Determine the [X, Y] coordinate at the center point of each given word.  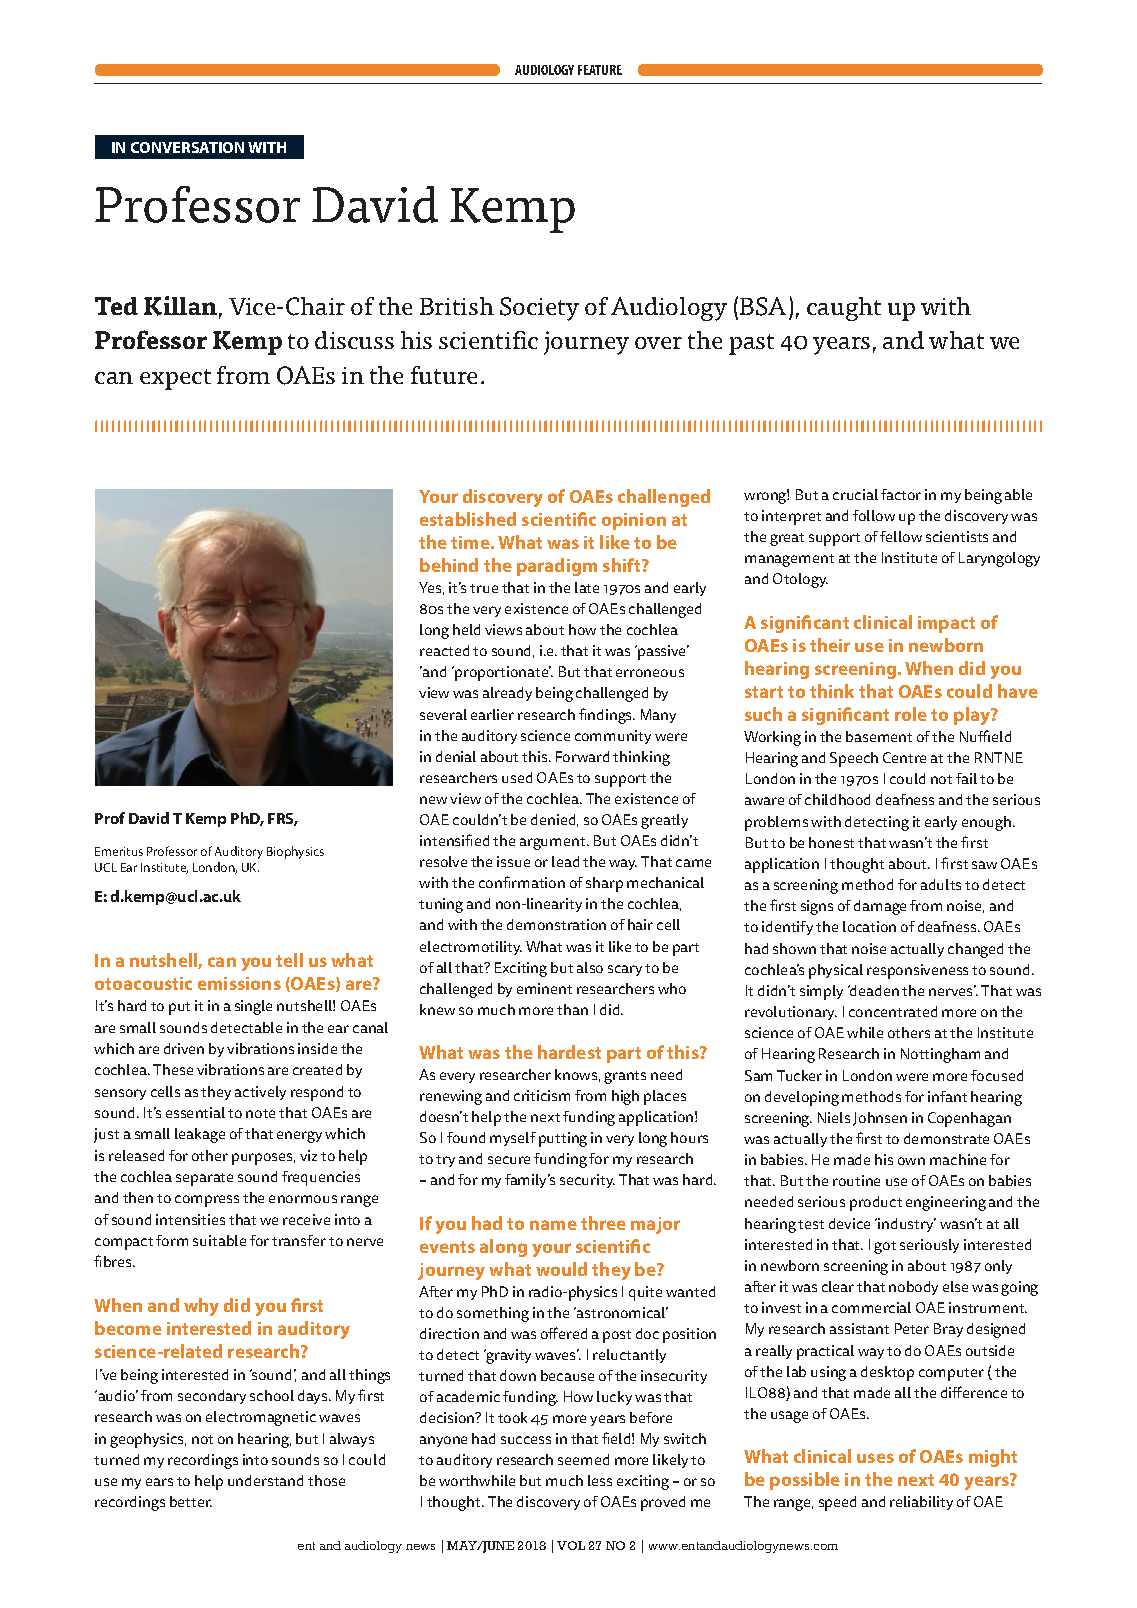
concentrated [893, 1011]
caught [844, 309]
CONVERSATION [187, 147]
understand [265, 1480]
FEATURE [600, 70]
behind [449, 565]
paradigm [557, 567]
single [253, 1007]
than [572, 1009]
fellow [901, 536]
